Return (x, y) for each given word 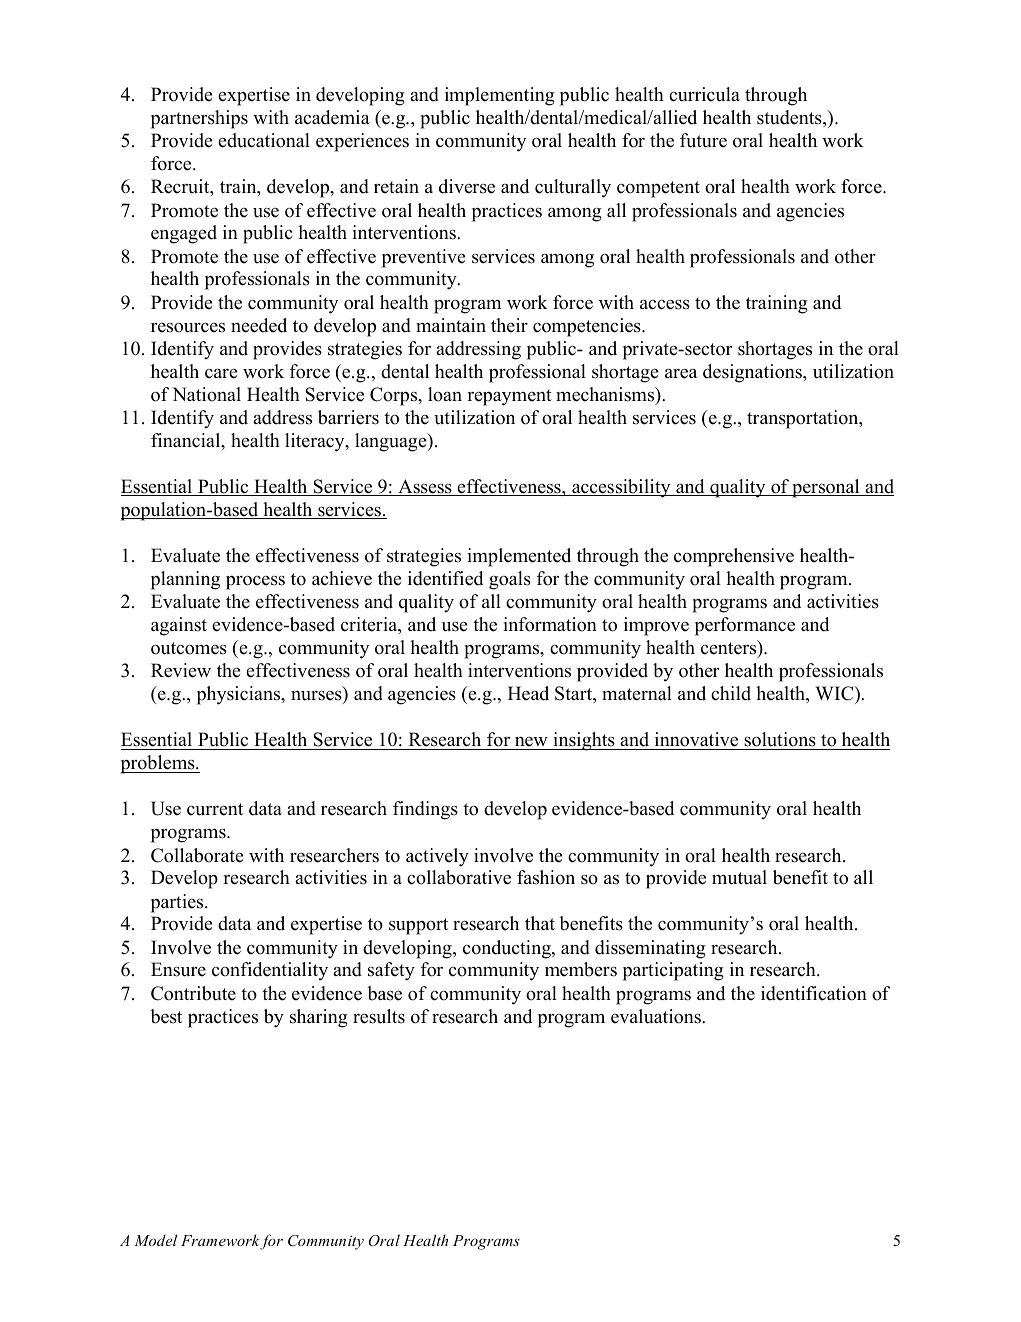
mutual (739, 877)
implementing (500, 96)
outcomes (189, 648)
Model (155, 1240)
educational (264, 140)
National (206, 394)
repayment (509, 397)
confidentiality (270, 971)
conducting (508, 949)
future (703, 140)
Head (528, 693)
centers (730, 648)
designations (753, 373)
